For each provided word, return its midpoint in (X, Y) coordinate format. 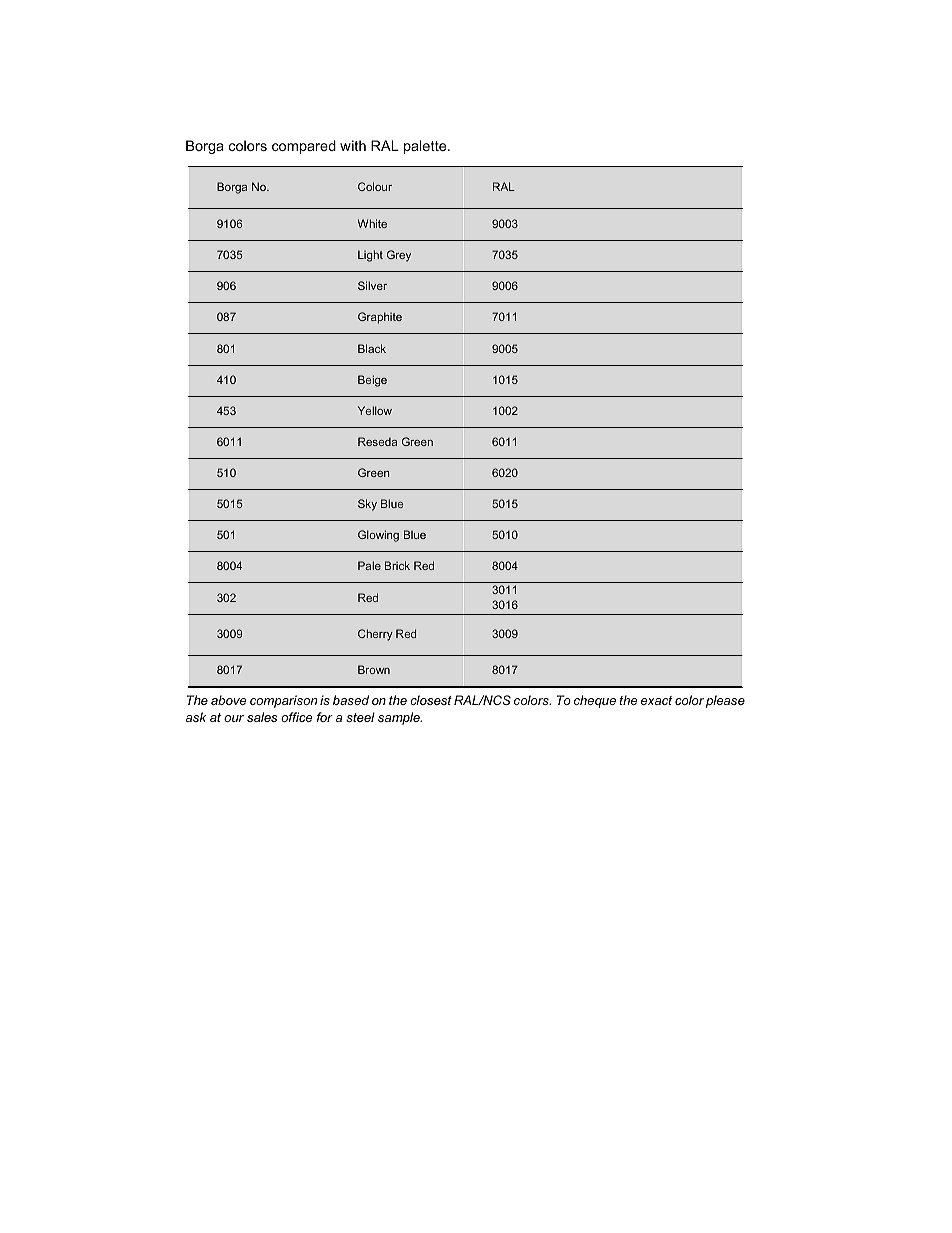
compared (304, 147)
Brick (397, 565)
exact (656, 700)
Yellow (375, 410)
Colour (375, 186)
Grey (399, 256)
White (372, 223)
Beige (372, 381)
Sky (367, 505)
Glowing (378, 536)
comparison (283, 701)
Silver (372, 285)
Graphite (380, 318)
